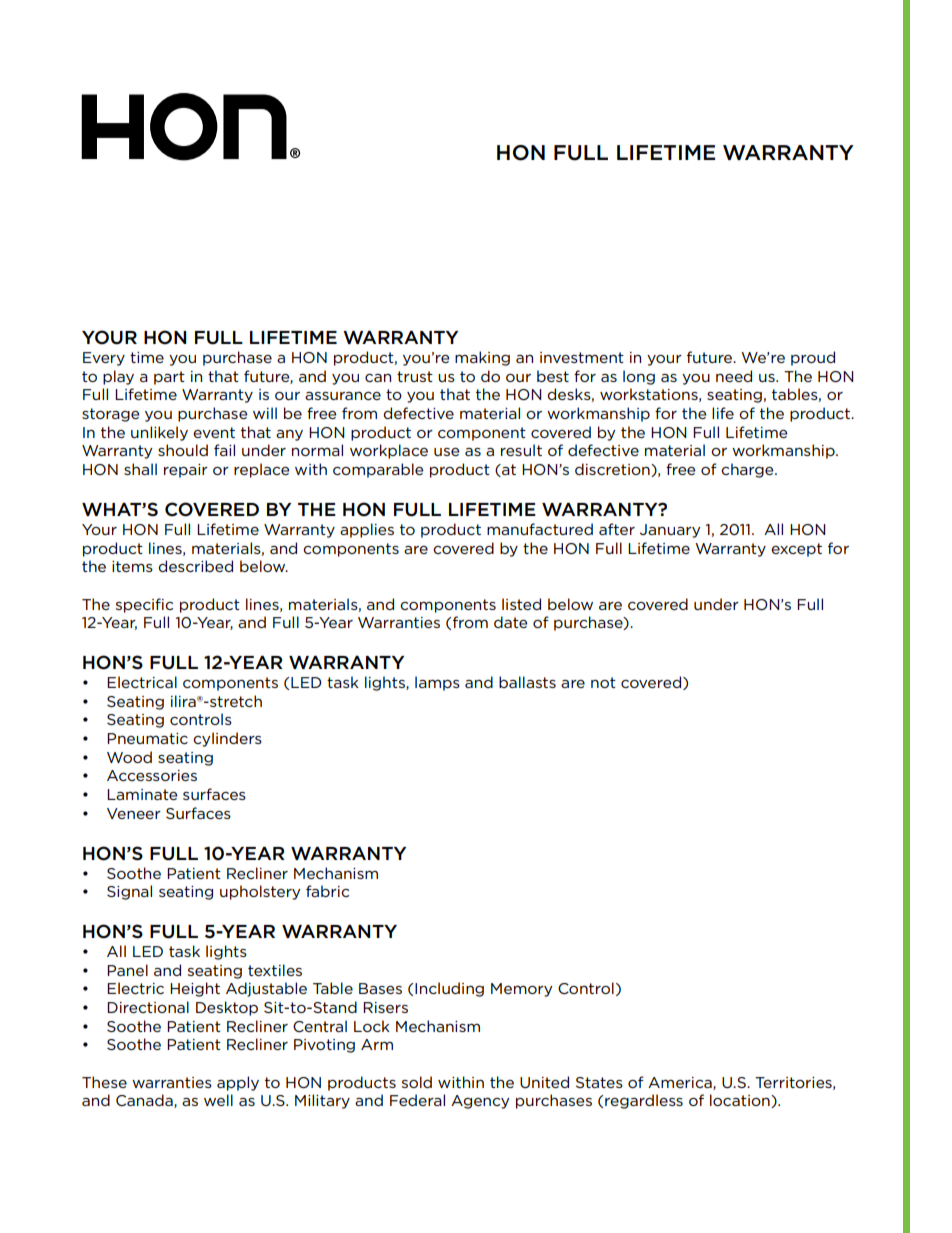  I want to click on need, so click(734, 376).
